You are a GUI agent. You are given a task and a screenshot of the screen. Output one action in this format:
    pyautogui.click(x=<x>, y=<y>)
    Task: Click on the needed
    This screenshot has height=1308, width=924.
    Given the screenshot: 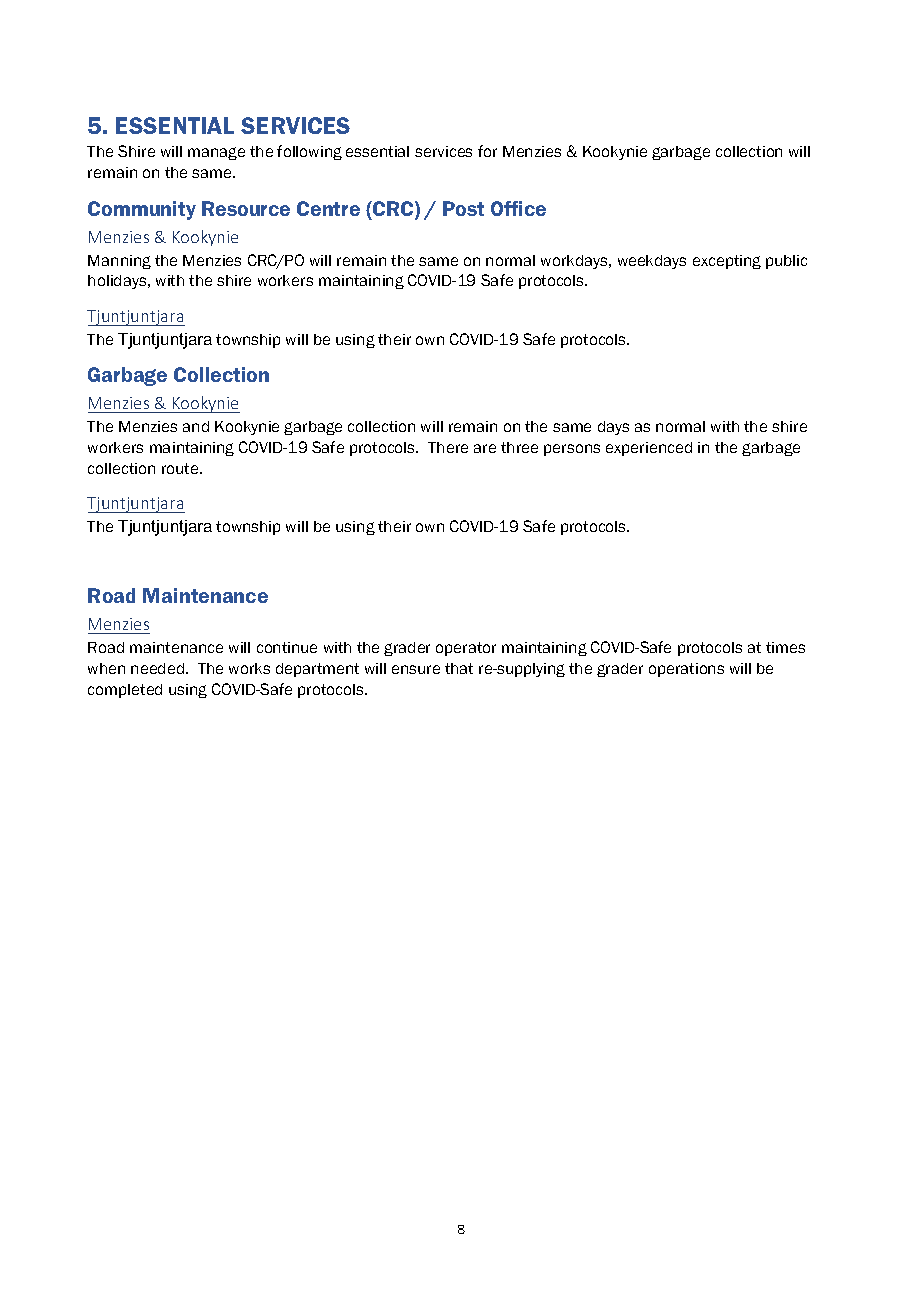 What is the action you would take?
    pyautogui.click(x=157, y=668)
